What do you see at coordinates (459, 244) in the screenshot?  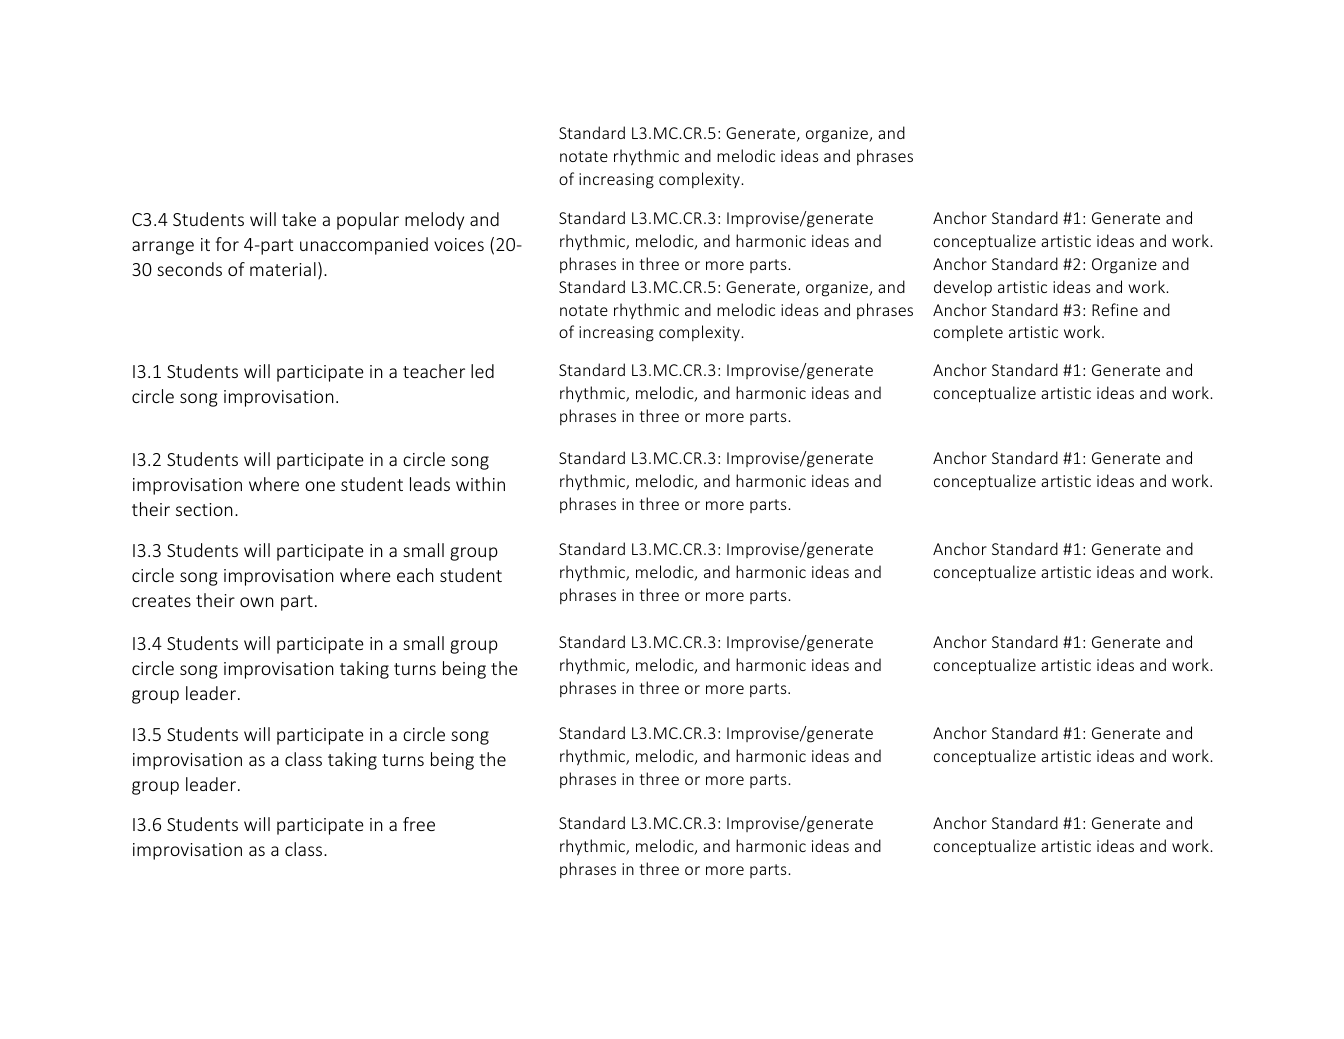 I see `voices` at bounding box center [459, 244].
